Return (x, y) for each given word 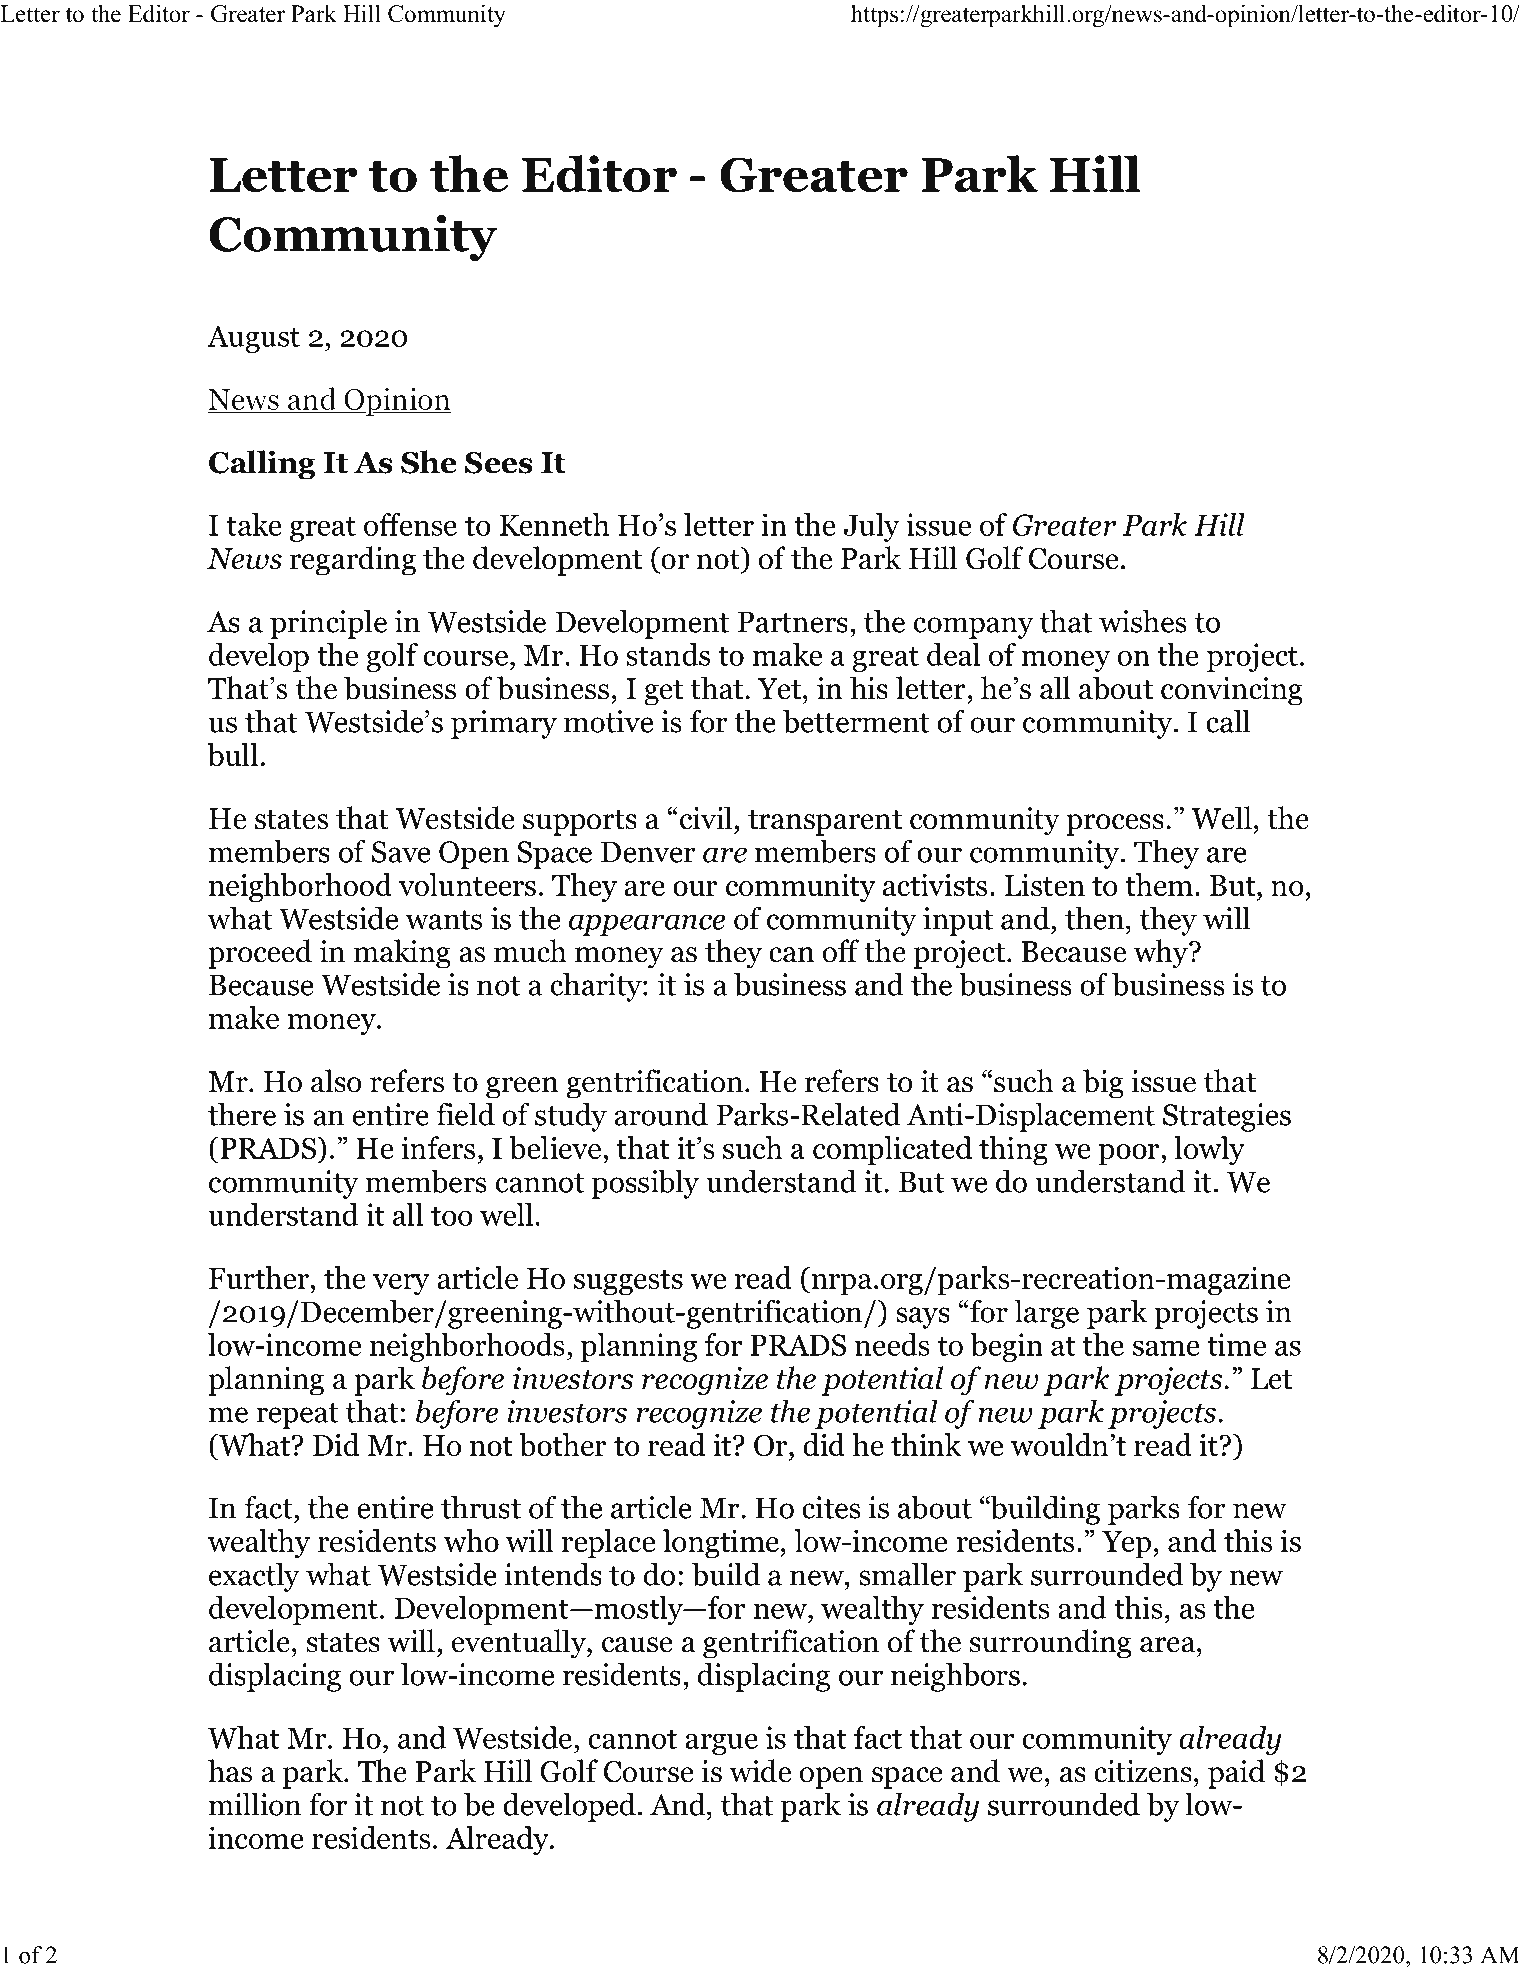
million (255, 1804)
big (1103, 1084)
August (253, 339)
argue (721, 1744)
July (872, 527)
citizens (1143, 1771)
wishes (1143, 621)
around (661, 1114)
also (336, 1081)
